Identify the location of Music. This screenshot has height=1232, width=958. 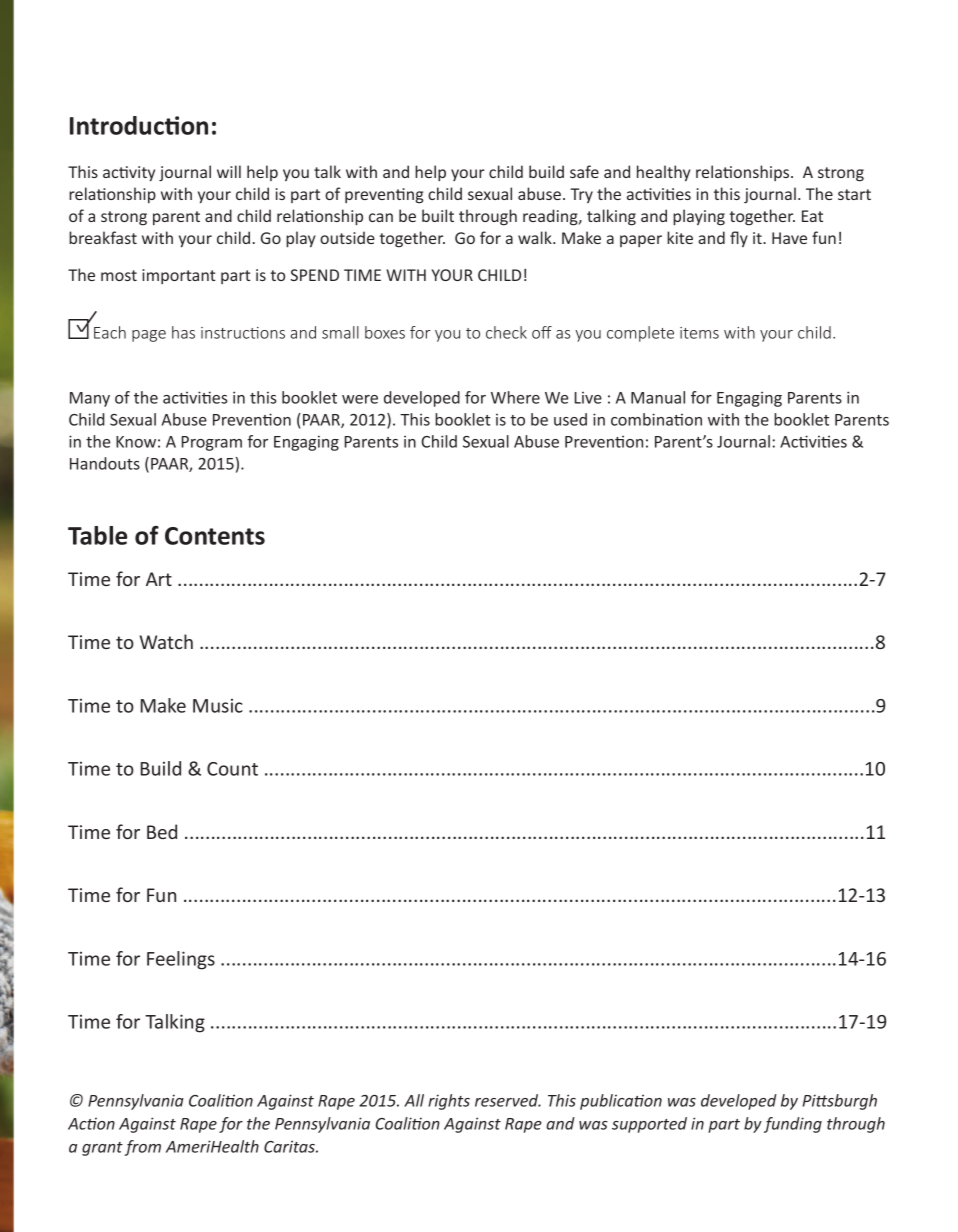
(218, 706).
